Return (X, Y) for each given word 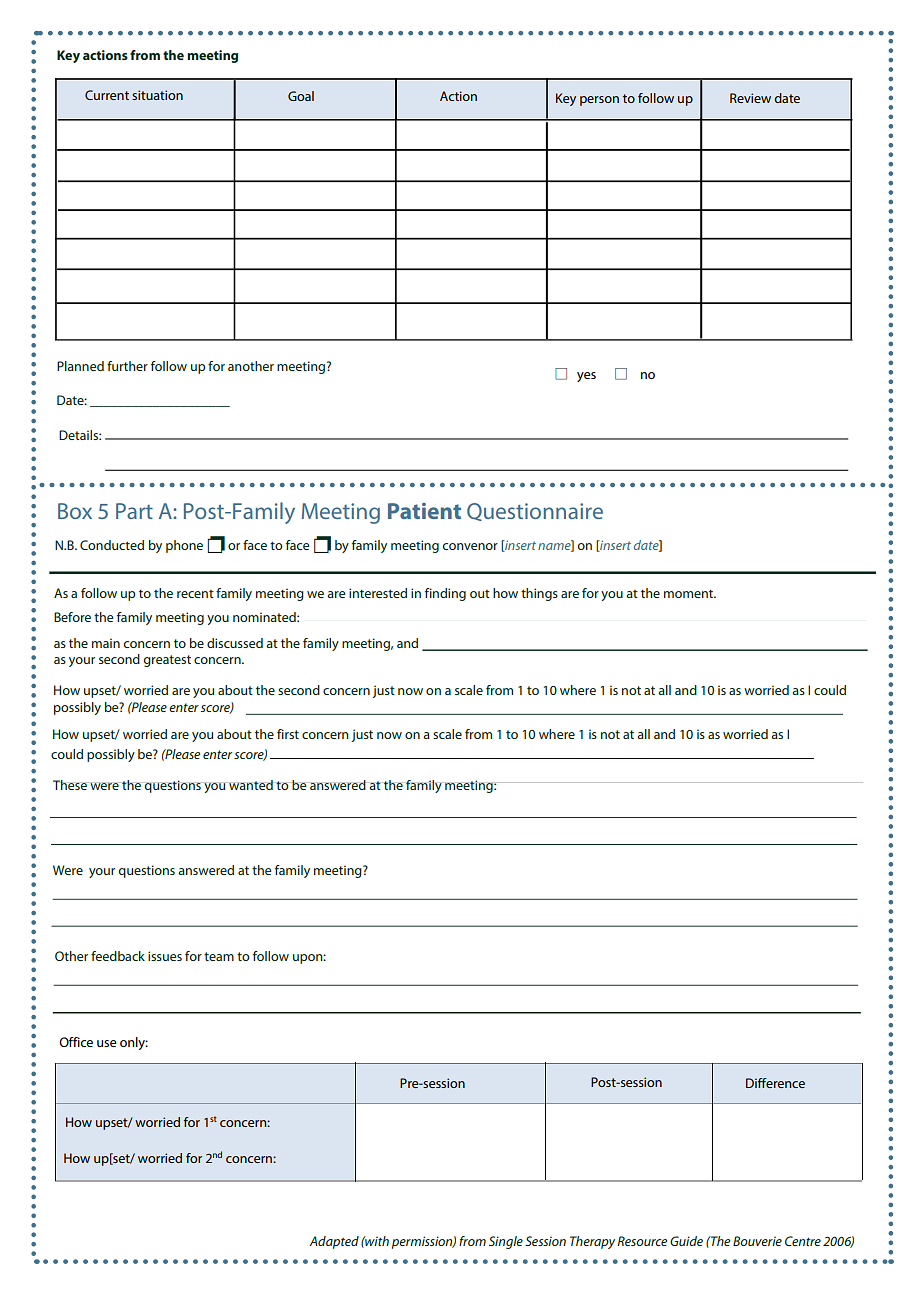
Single (506, 1242)
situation (157, 95)
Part (134, 511)
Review (750, 98)
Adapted (334, 1242)
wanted (251, 785)
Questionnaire (535, 512)
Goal (301, 96)
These (71, 785)
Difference (775, 1083)
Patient (424, 511)
